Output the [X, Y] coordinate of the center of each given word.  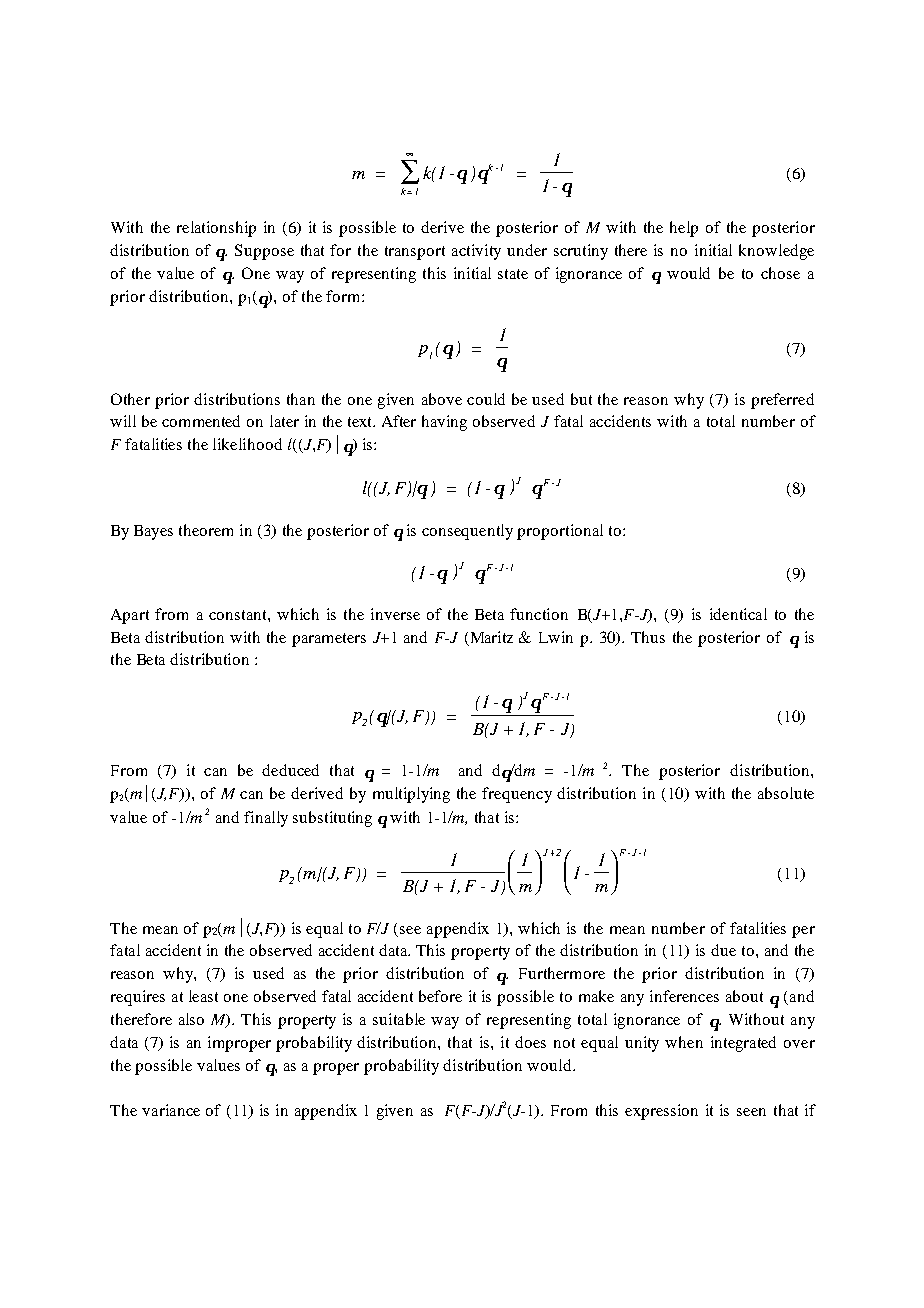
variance [171, 1110]
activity [476, 252]
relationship [216, 229]
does [530, 1042]
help [684, 229]
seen [751, 1112]
